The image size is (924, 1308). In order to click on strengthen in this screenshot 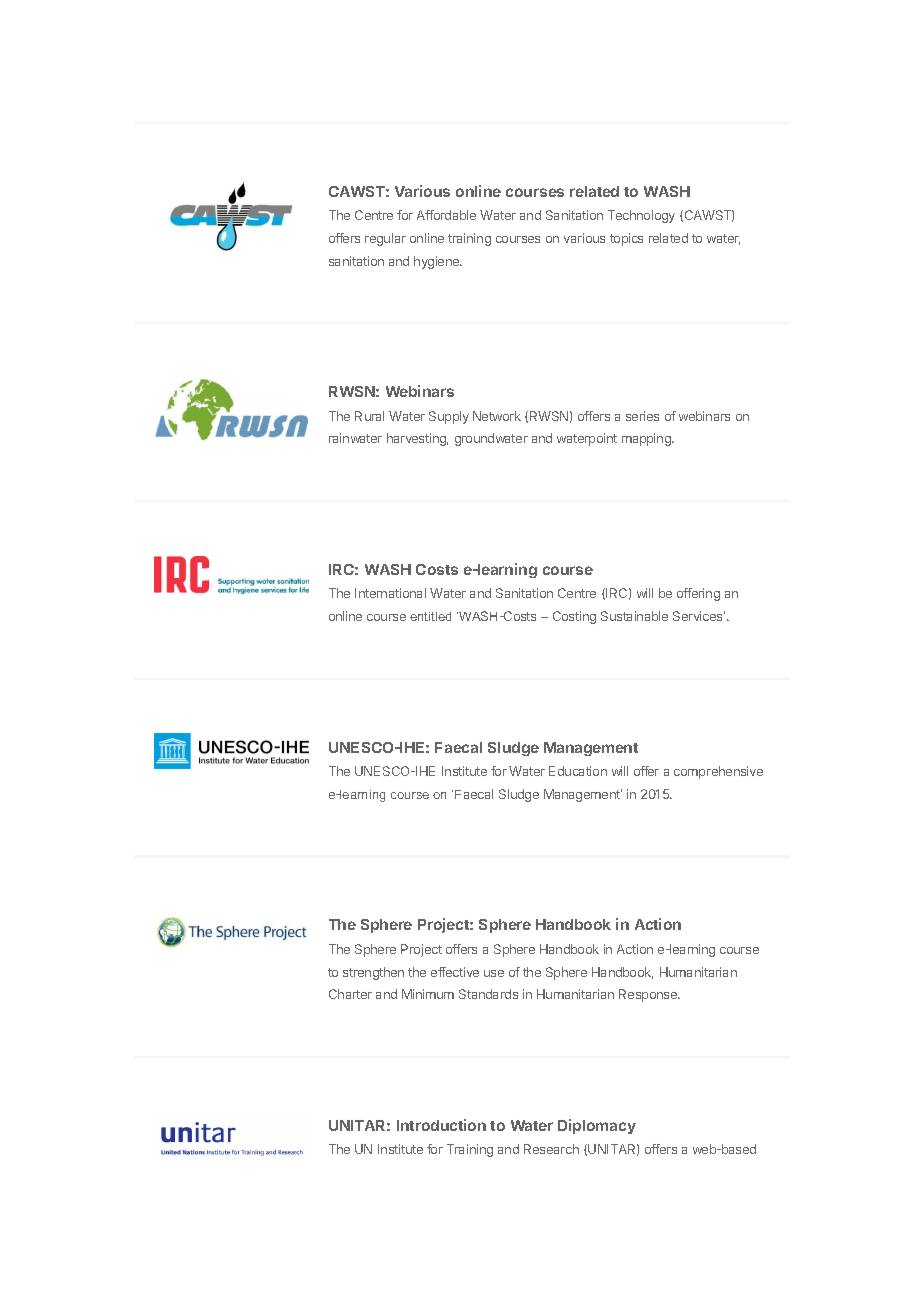, I will do `click(373, 973)`.
